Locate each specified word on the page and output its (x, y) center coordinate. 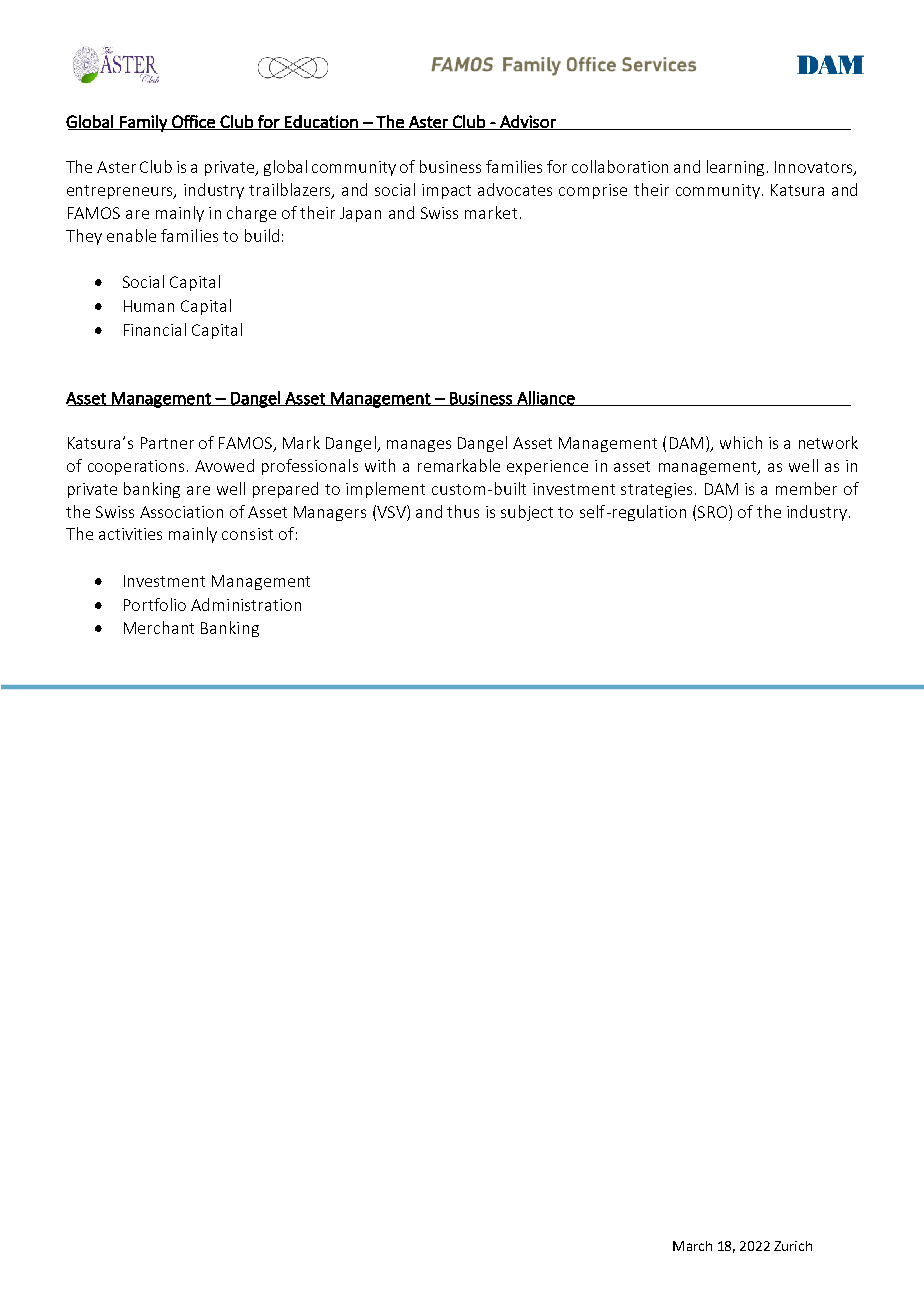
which (741, 442)
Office (193, 122)
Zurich (793, 1246)
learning (737, 168)
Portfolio (155, 604)
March (692, 1246)
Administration (246, 604)
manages (419, 446)
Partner (167, 443)
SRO (714, 511)
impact (446, 191)
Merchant (159, 627)
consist (247, 534)
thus (463, 511)
